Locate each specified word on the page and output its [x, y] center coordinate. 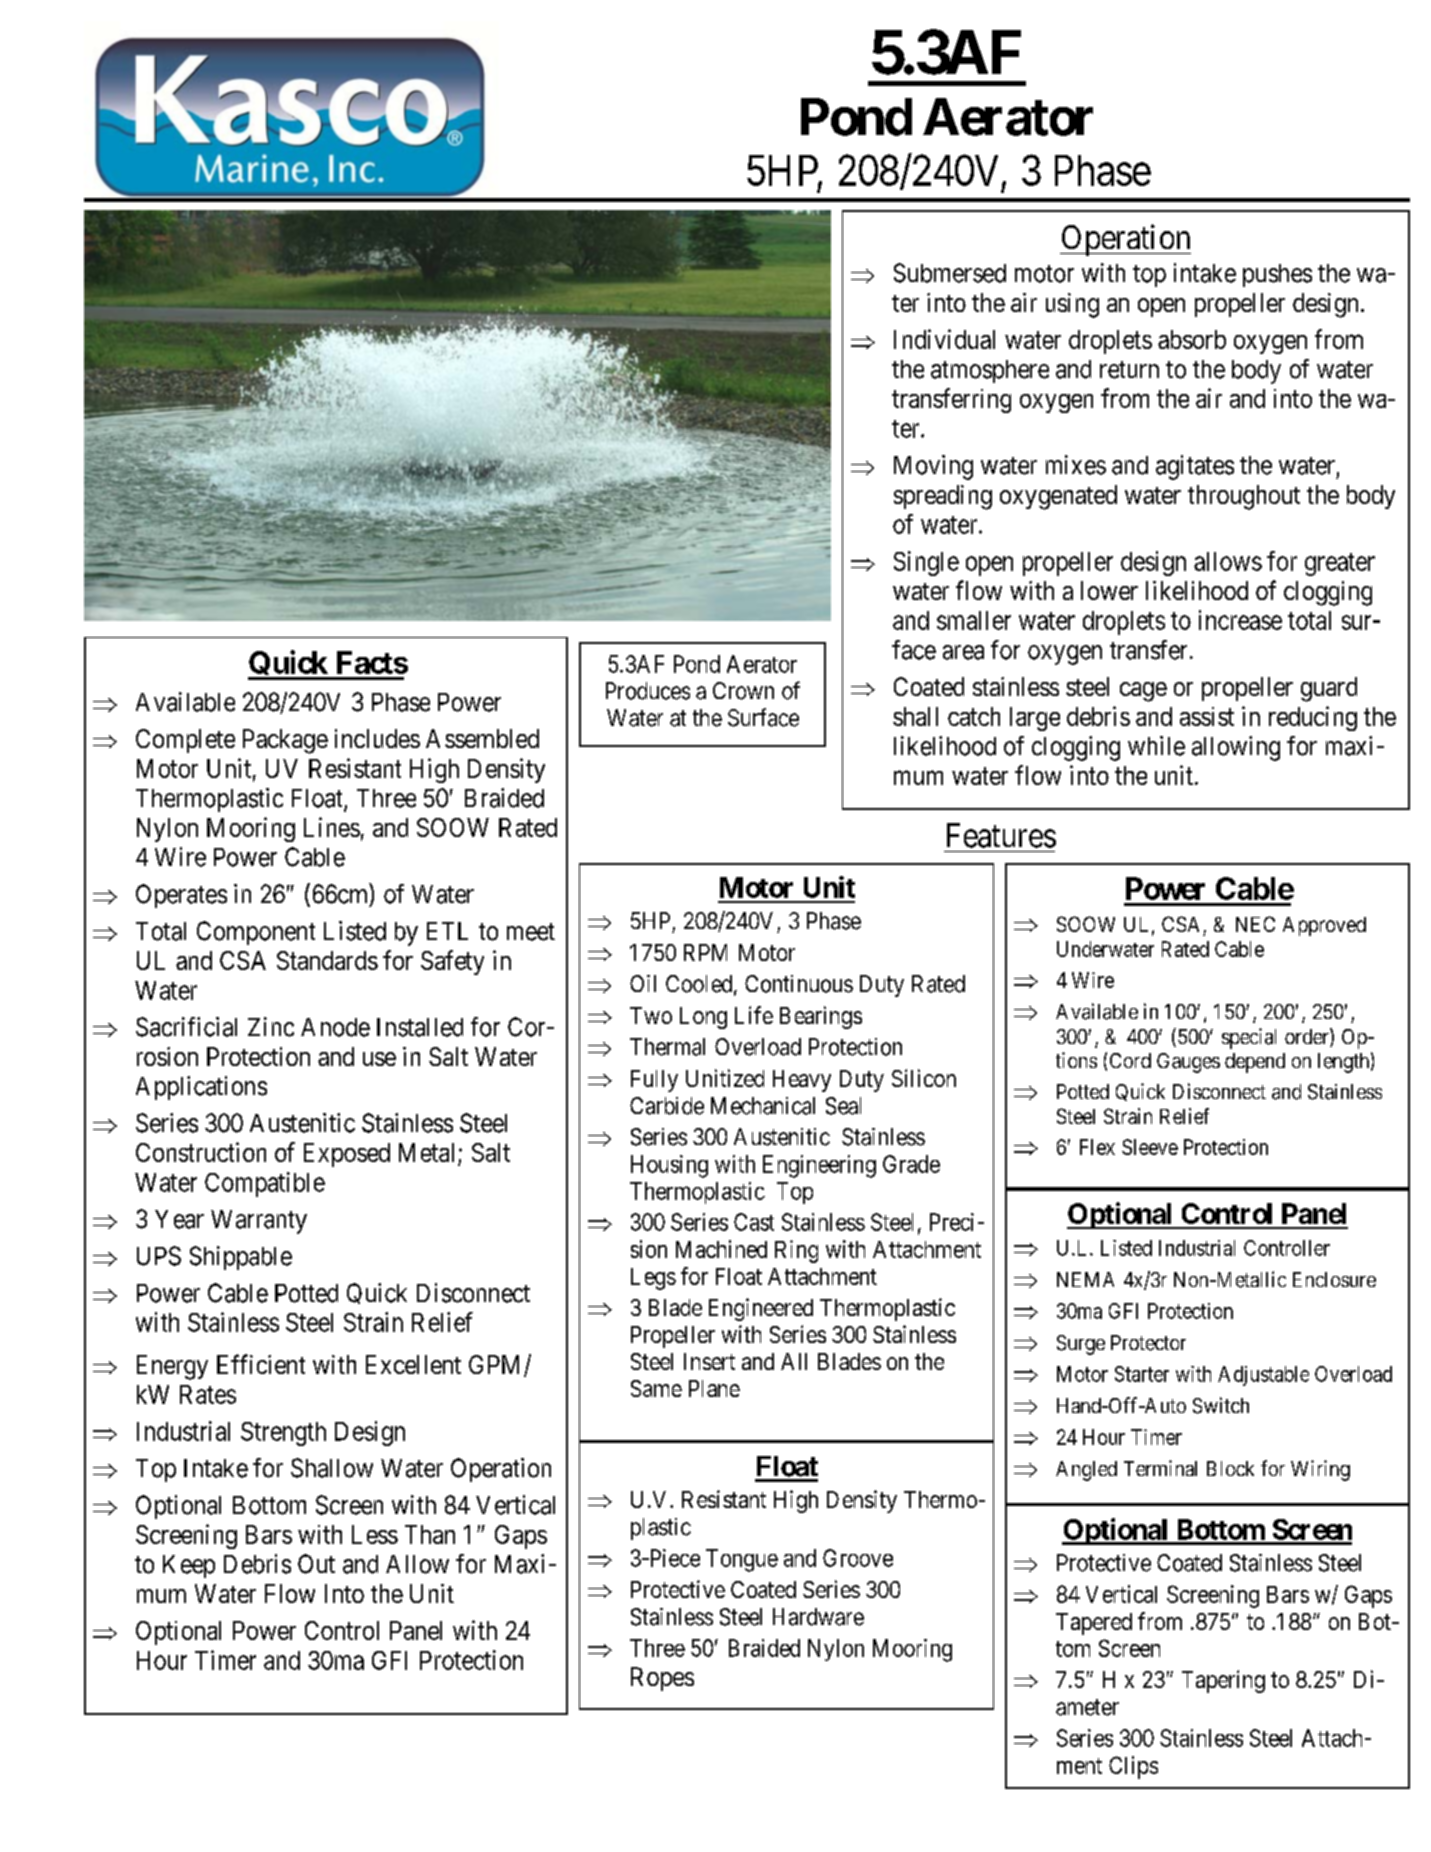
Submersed [950, 273]
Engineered [761, 1309]
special [1249, 1038]
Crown [743, 691]
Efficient [261, 1364]
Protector [1148, 1343]
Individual [944, 339]
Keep [189, 1566]
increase [1240, 620]
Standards [327, 960]
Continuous [799, 984]
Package [285, 741]
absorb [1192, 339]
